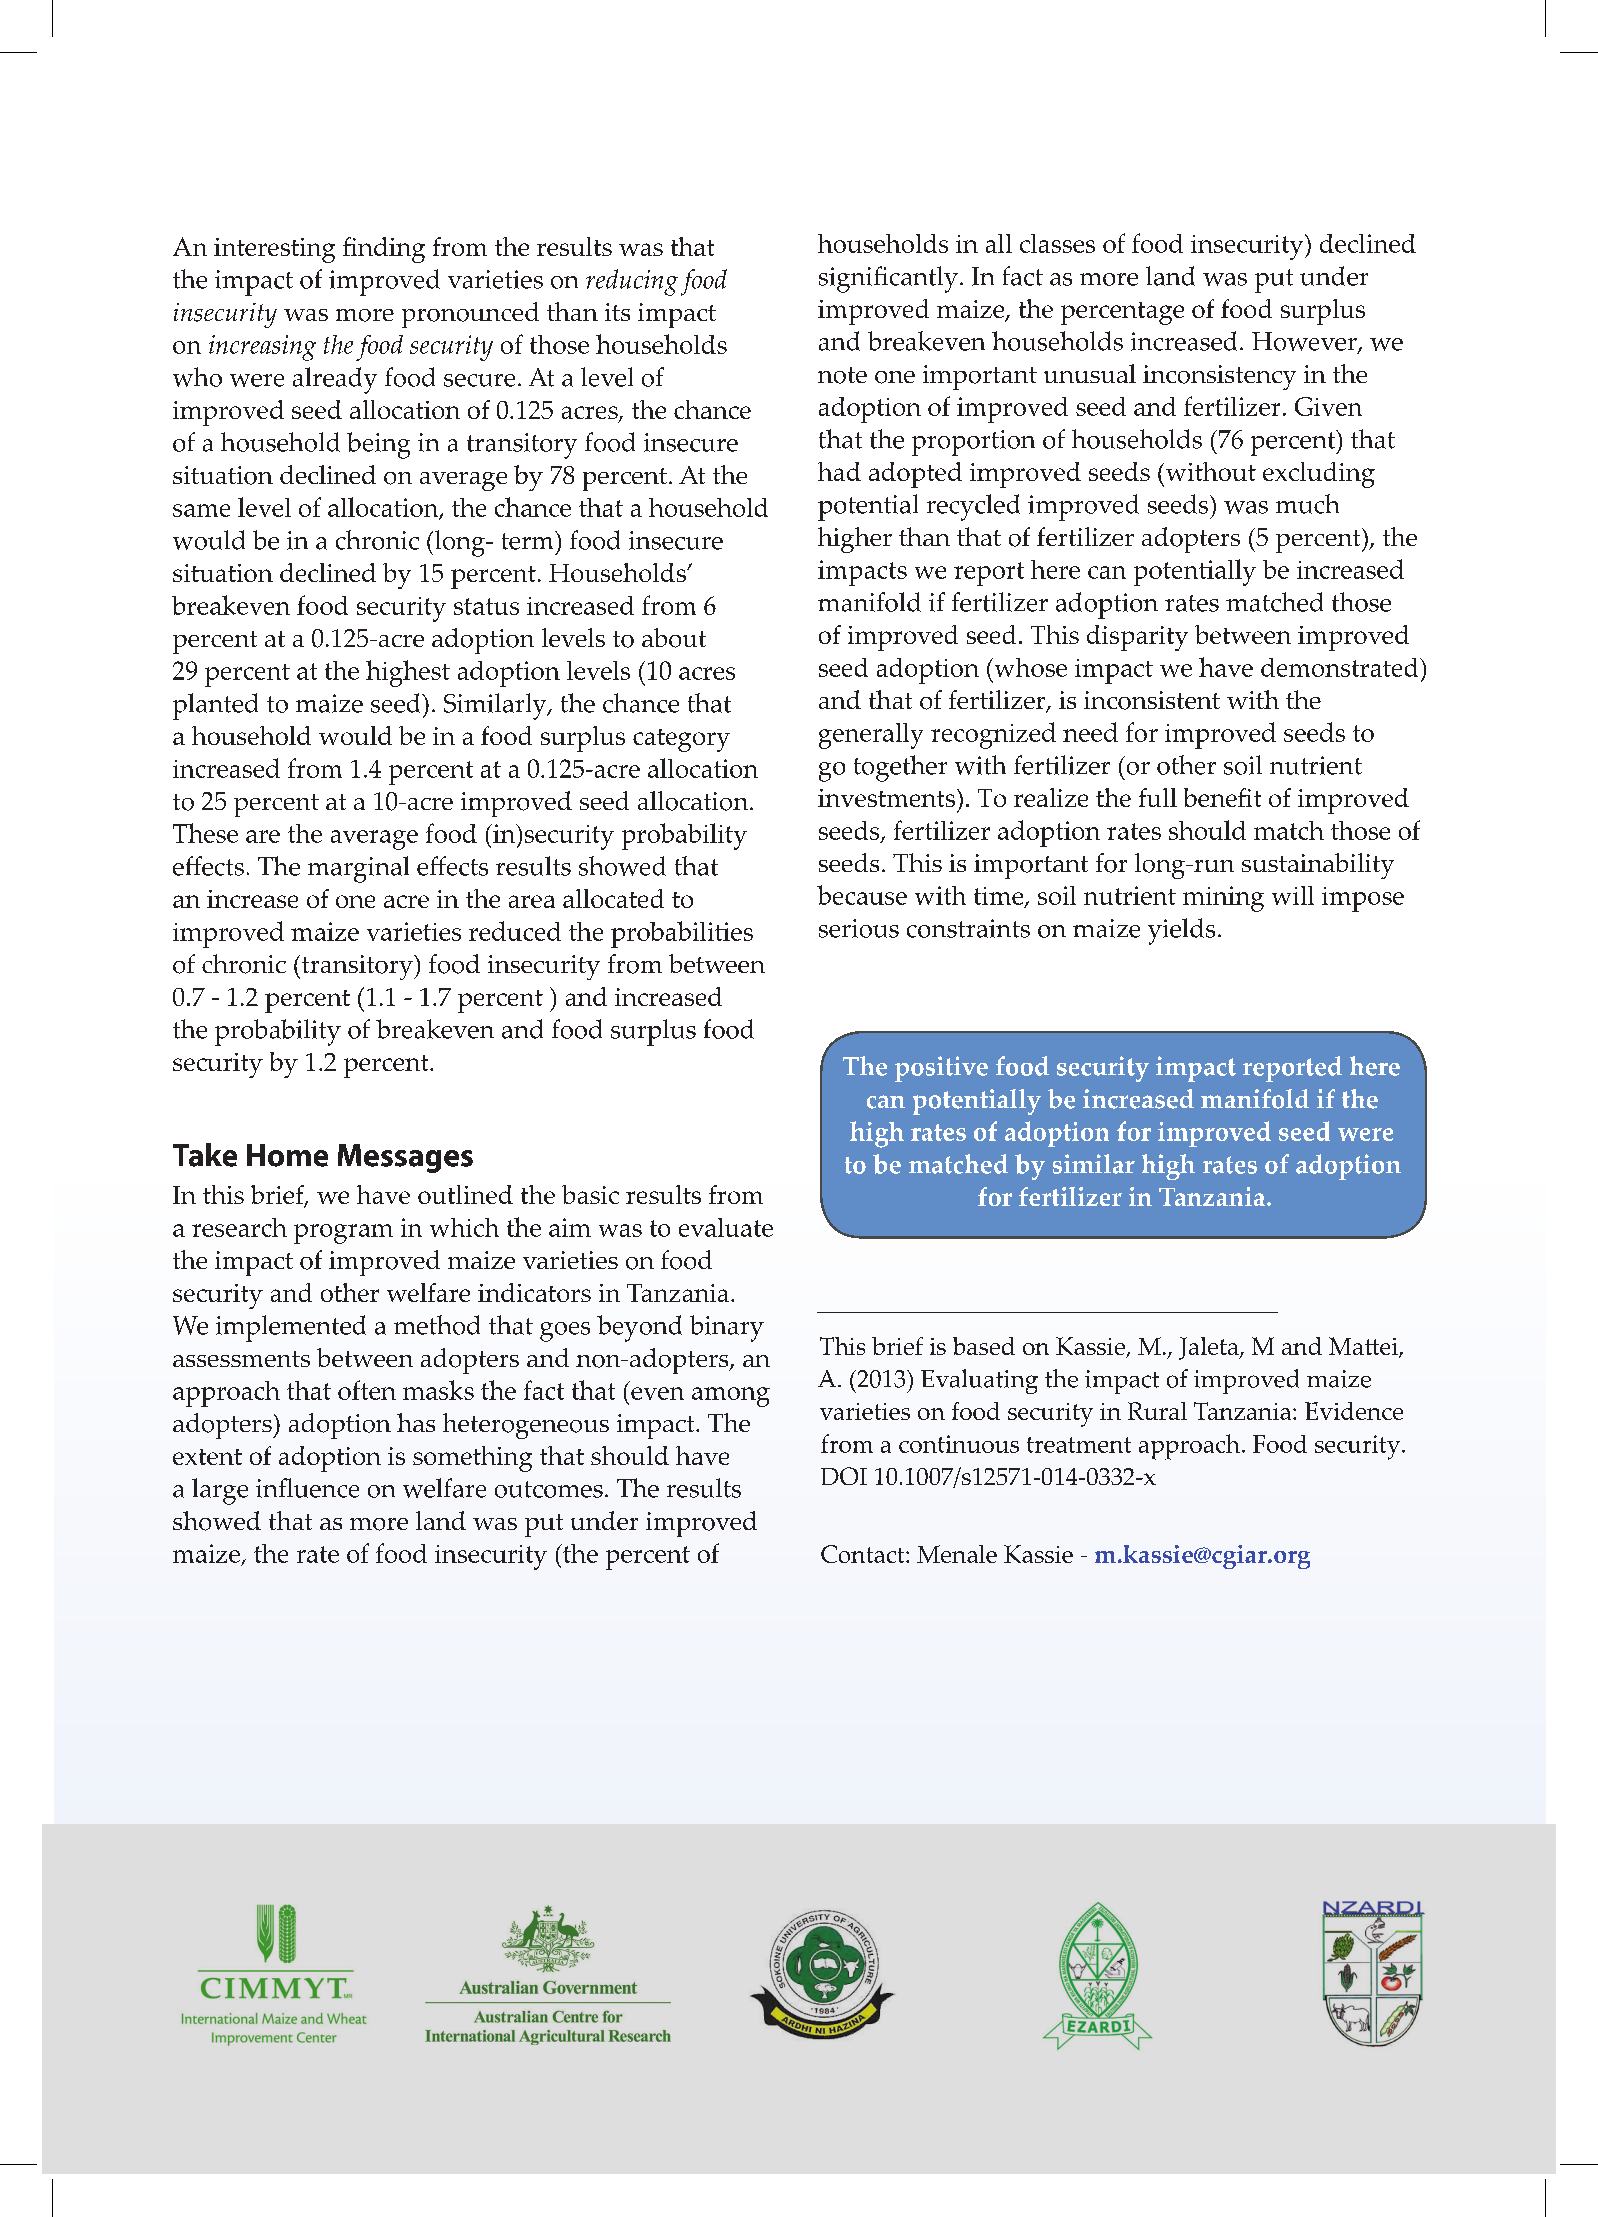  I want to click on Home, so click(287, 1155).
